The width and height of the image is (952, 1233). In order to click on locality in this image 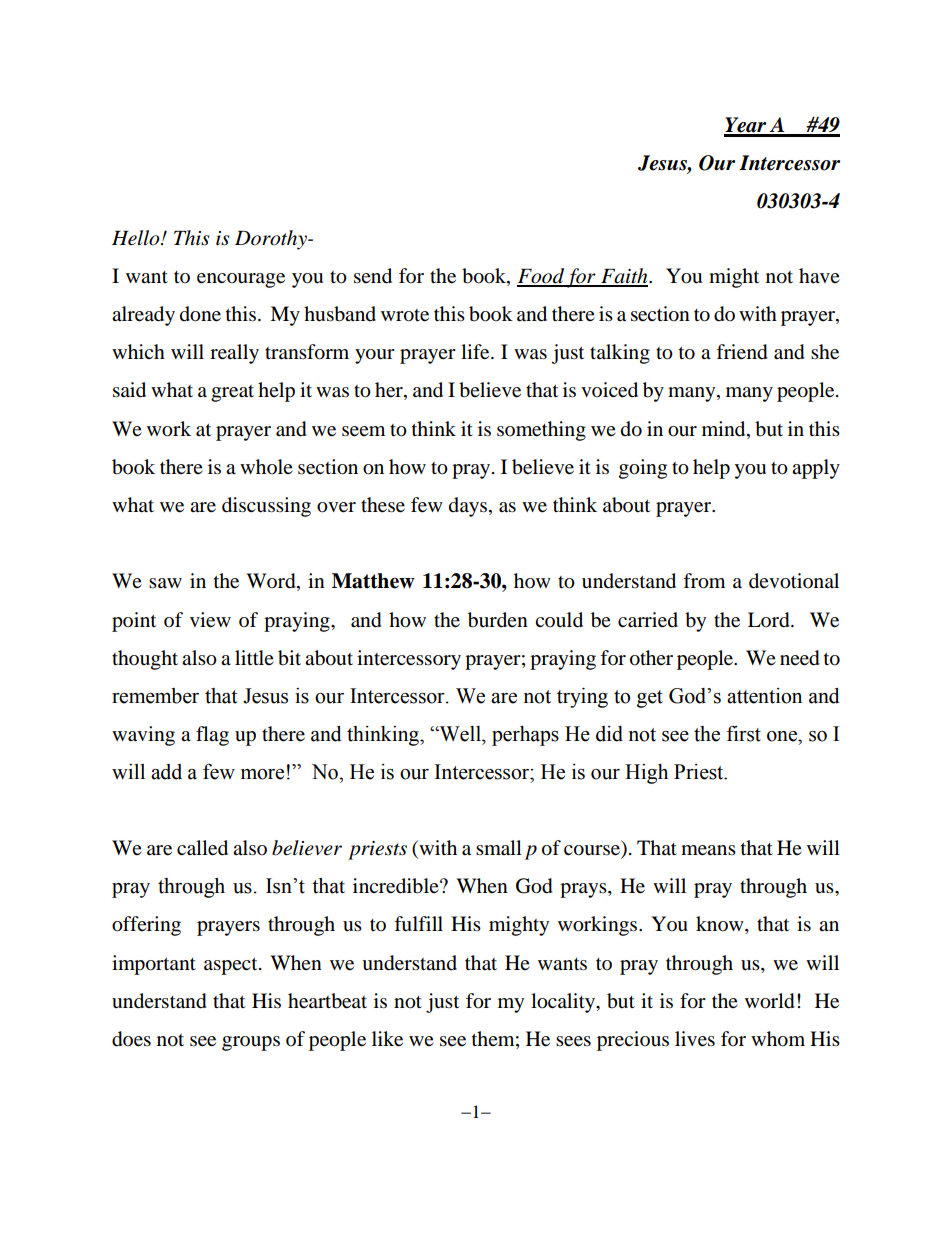, I will do `click(564, 1003)`.
